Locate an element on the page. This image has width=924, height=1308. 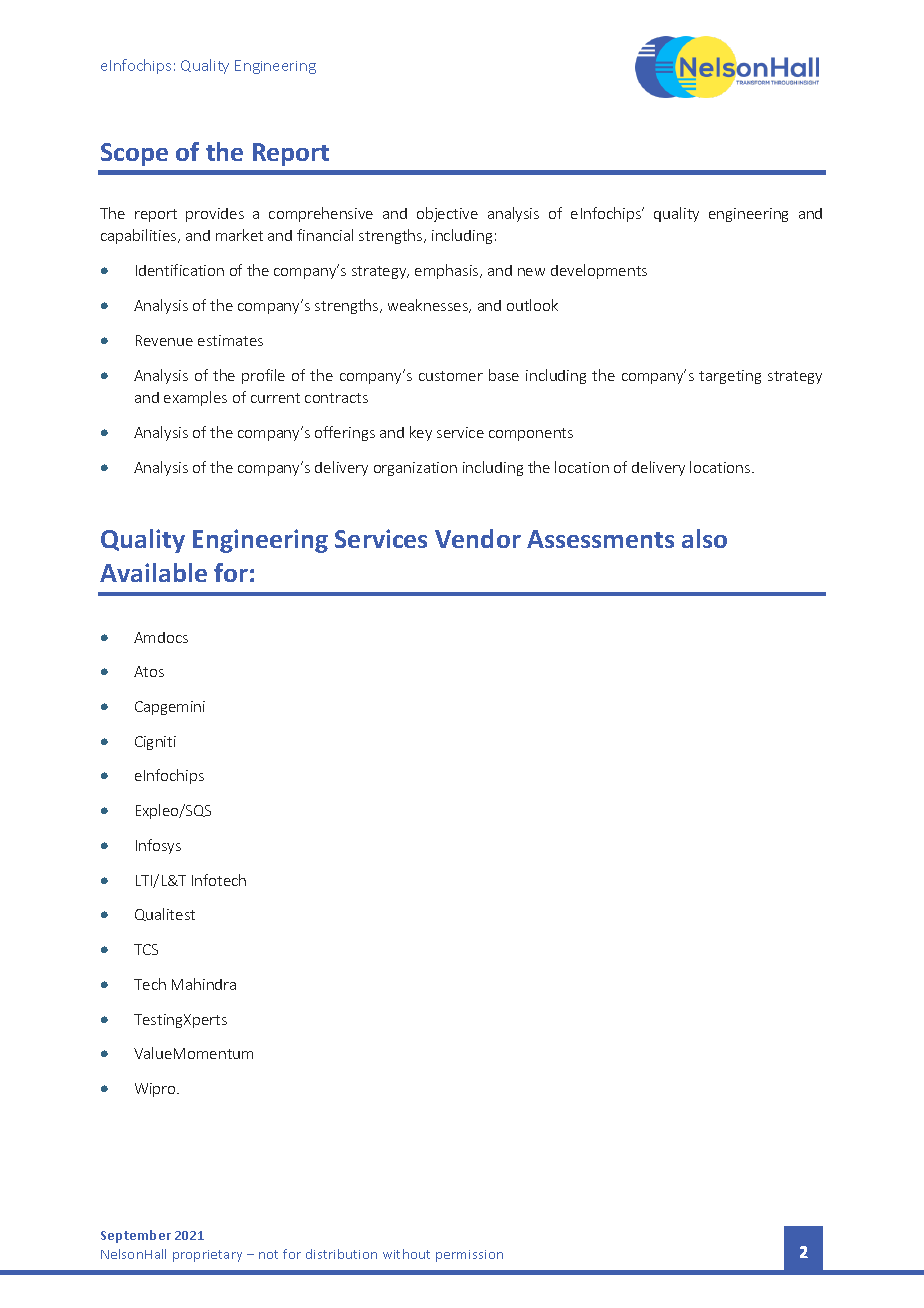
Mahindra is located at coordinates (204, 984).
